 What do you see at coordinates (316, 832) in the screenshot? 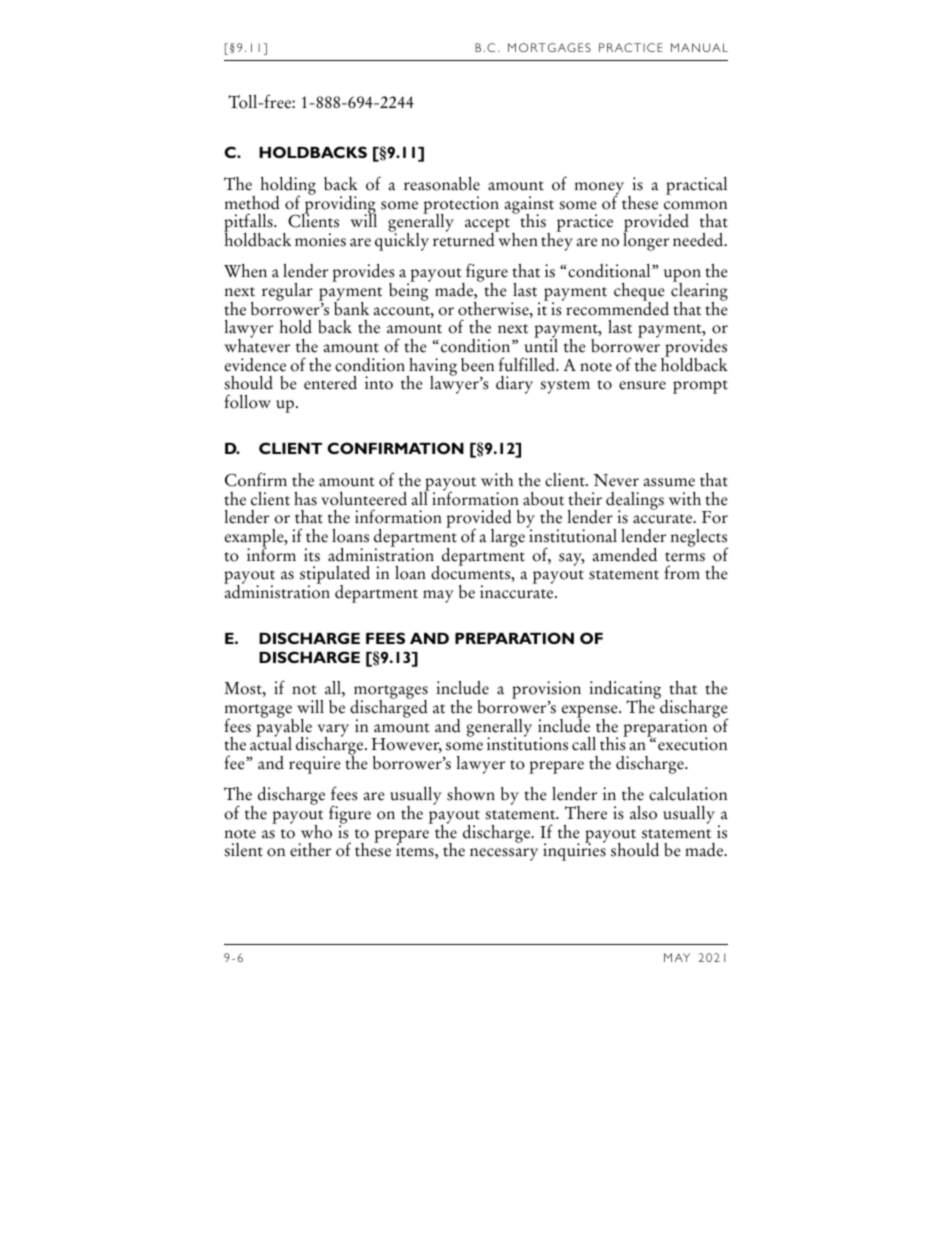
I see `who` at bounding box center [316, 832].
